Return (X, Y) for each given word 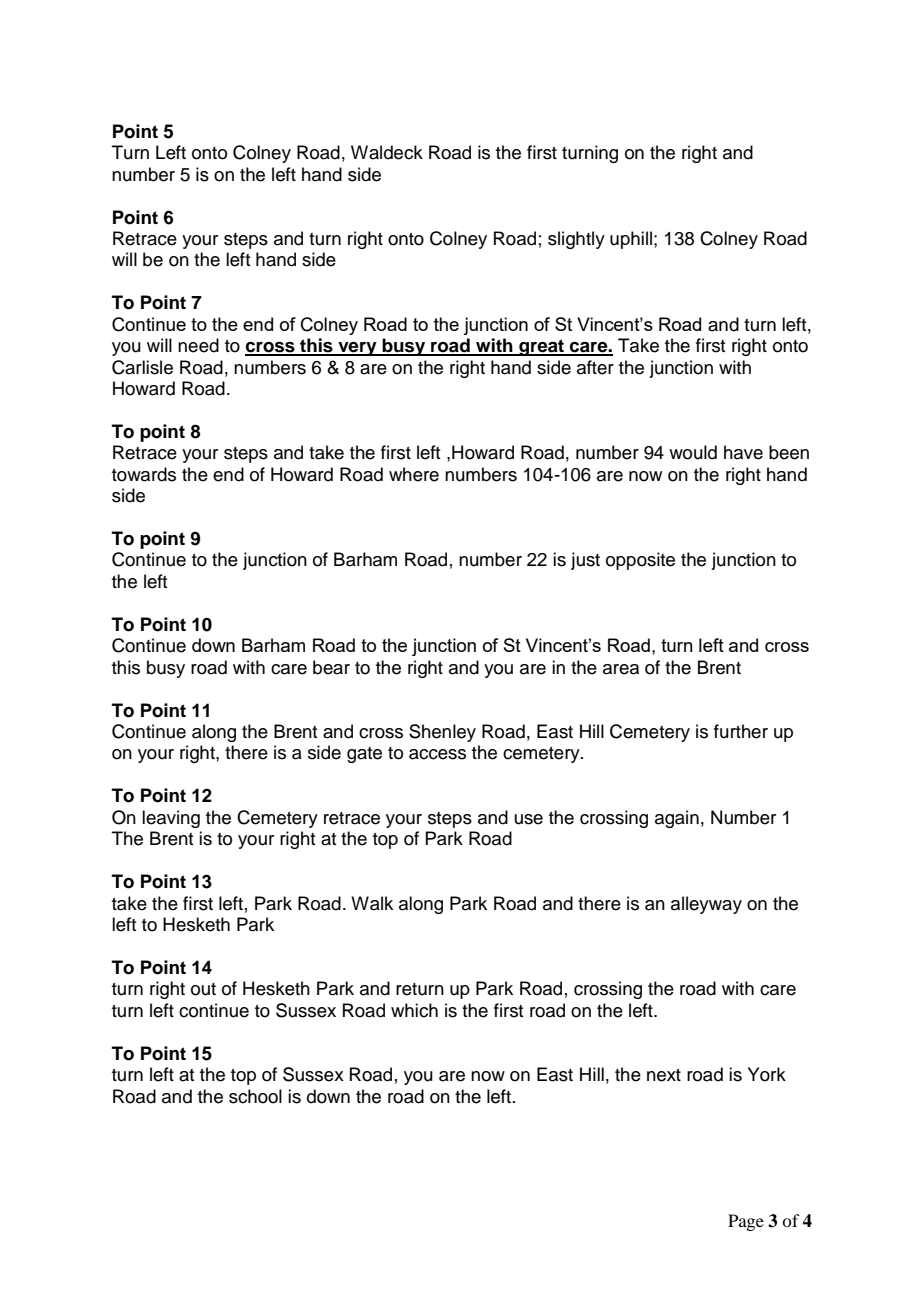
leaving (171, 819)
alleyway (706, 905)
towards (144, 474)
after (595, 367)
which (414, 1010)
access (437, 754)
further (741, 731)
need (198, 345)
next (664, 1075)
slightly (576, 240)
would (693, 452)
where (414, 474)
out (203, 989)
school (255, 1096)
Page (746, 1222)
